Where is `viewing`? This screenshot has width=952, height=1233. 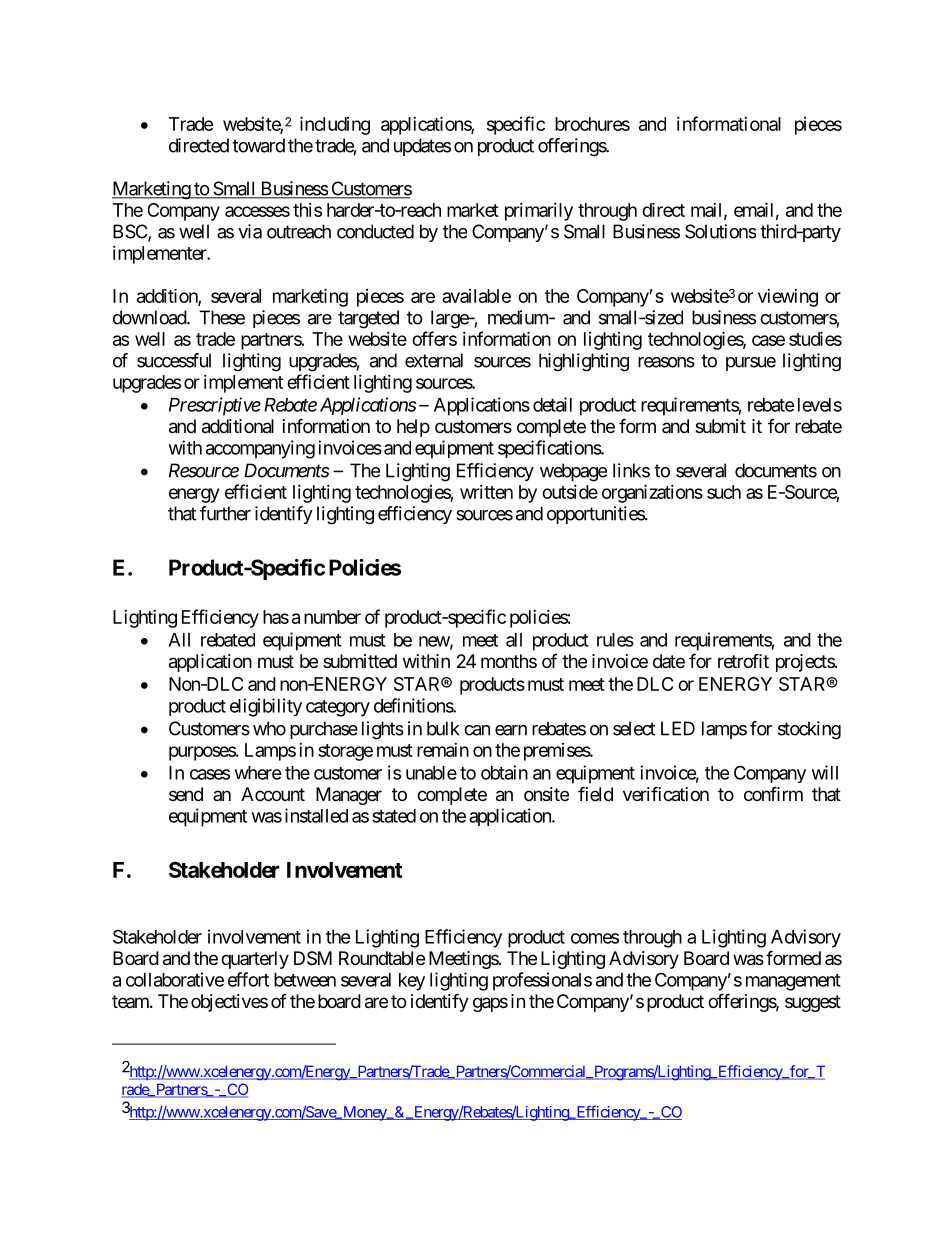 viewing is located at coordinates (788, 298).
